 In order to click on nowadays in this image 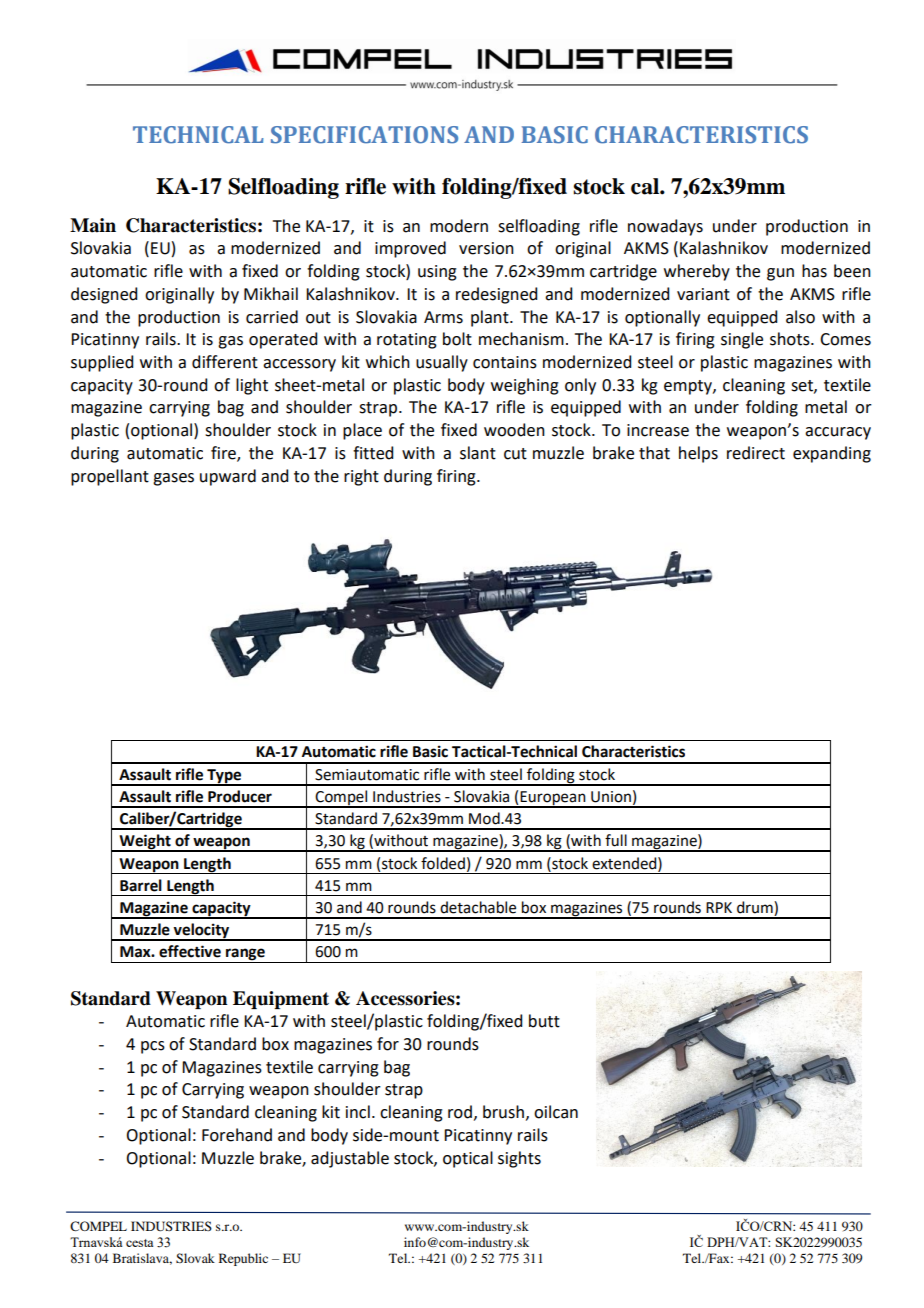, I will do `click(665, 227)`.
